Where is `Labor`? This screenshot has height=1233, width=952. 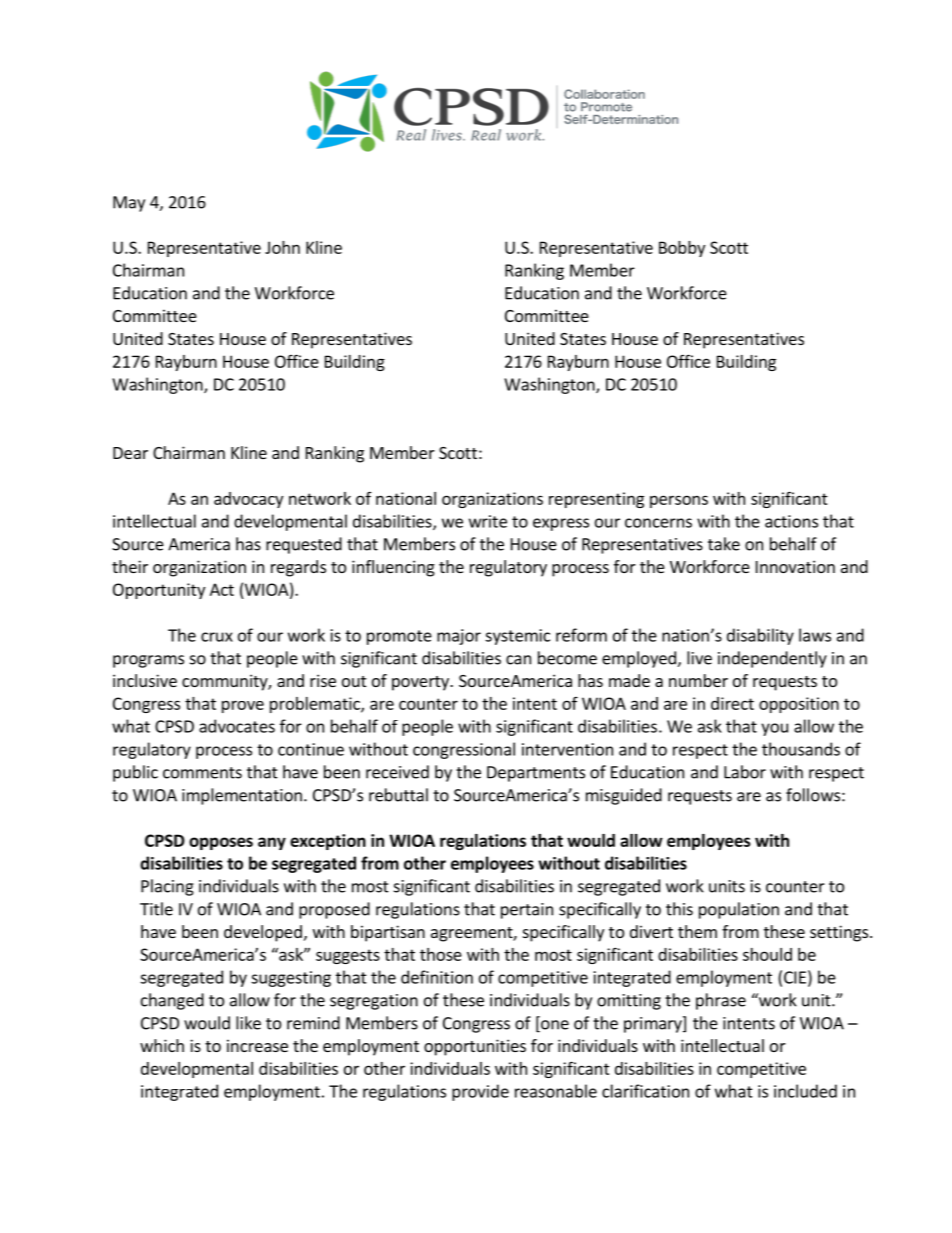
Labor is located at coordinates (745, 772).
